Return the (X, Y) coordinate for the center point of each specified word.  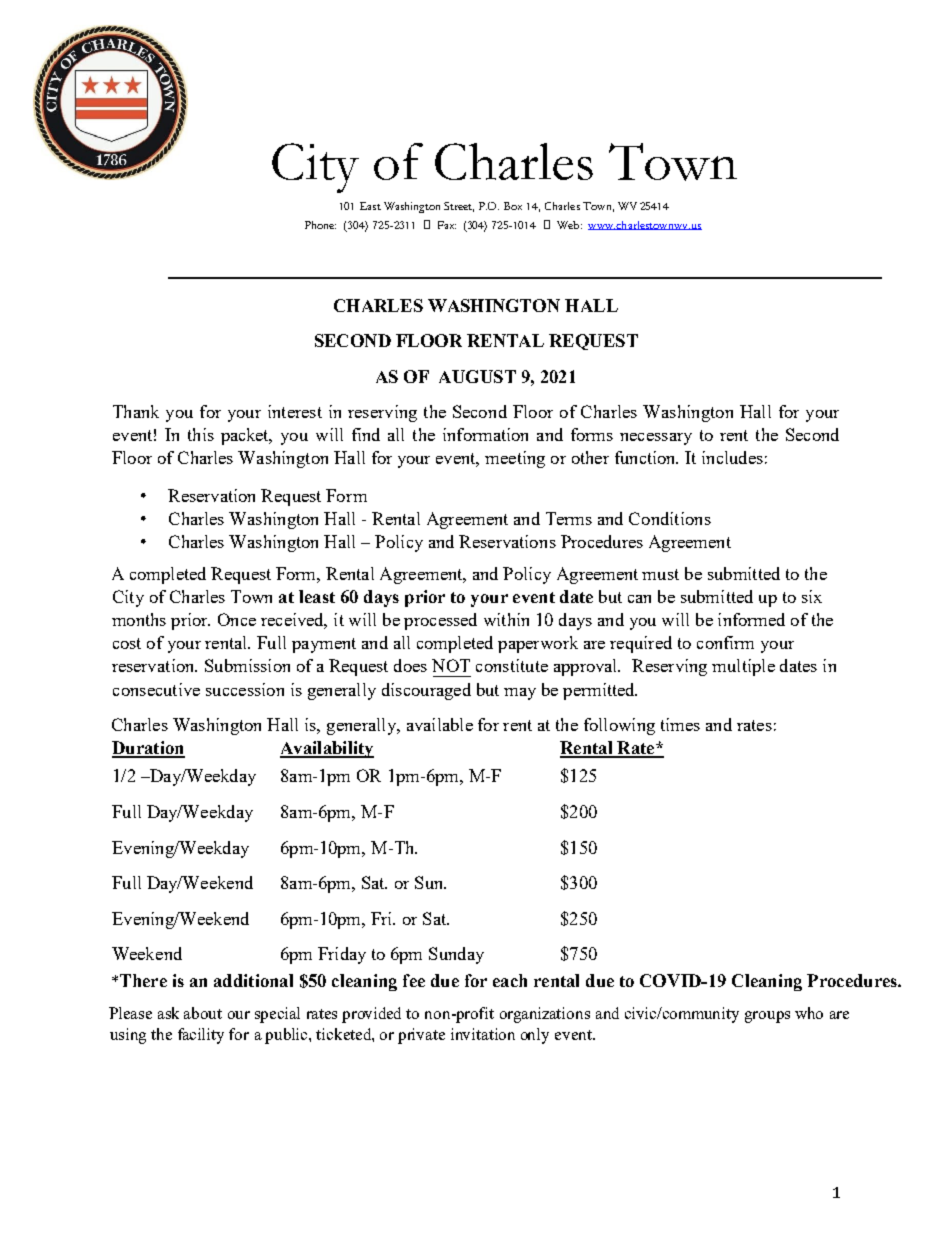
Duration (148, 749)
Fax (447, 225)
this (201, 434)
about (203, 1013)
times (680, 724)
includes (732, 457)
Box (513, 206)
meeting (515, 459)
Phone (320, 225)
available (440, 724)
